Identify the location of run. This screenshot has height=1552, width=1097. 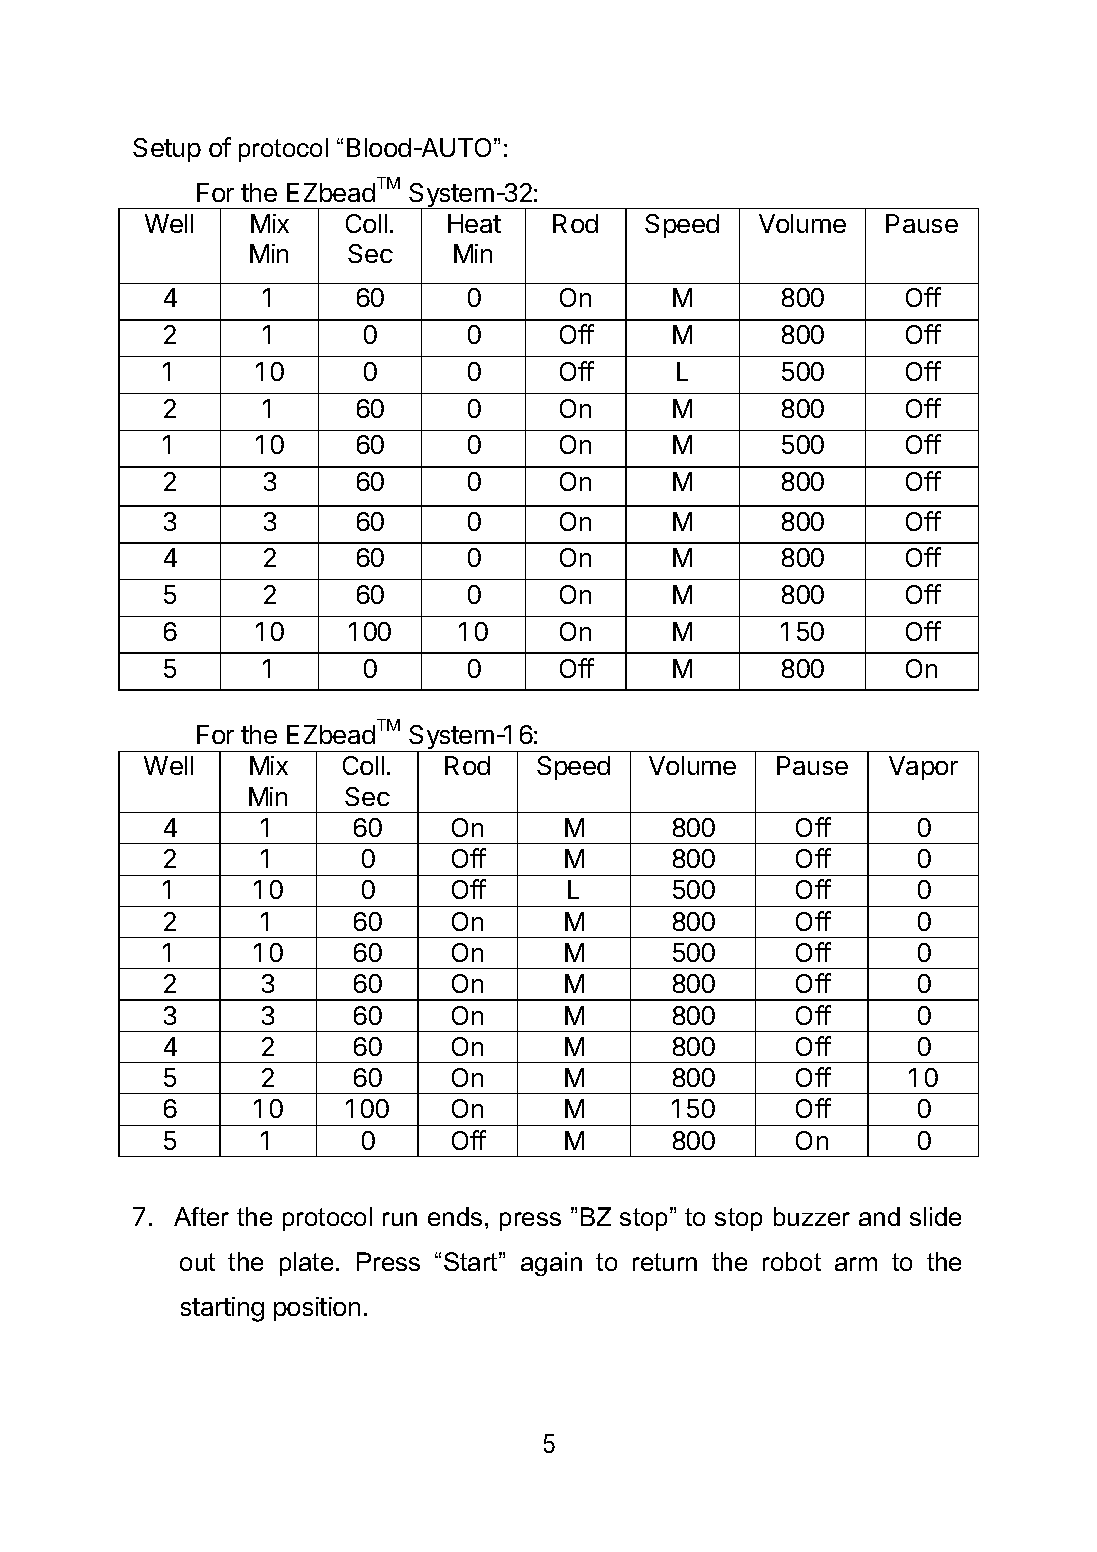
(400, 1219).
